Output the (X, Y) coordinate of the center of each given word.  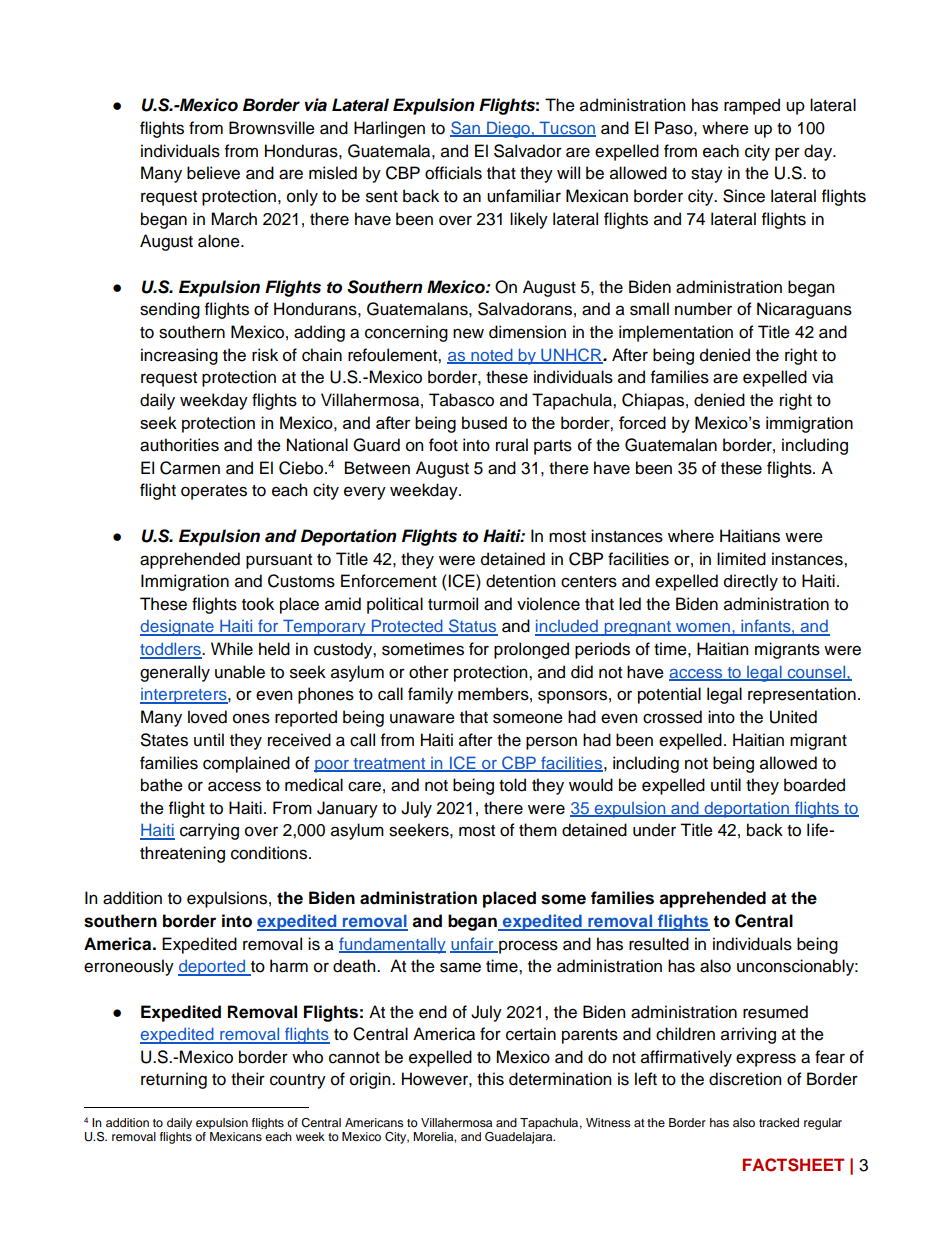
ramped (752, 106)
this (490, 1079)
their (248, 1079)
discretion (745, 1079)
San (466, 129)
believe (213, 173)
